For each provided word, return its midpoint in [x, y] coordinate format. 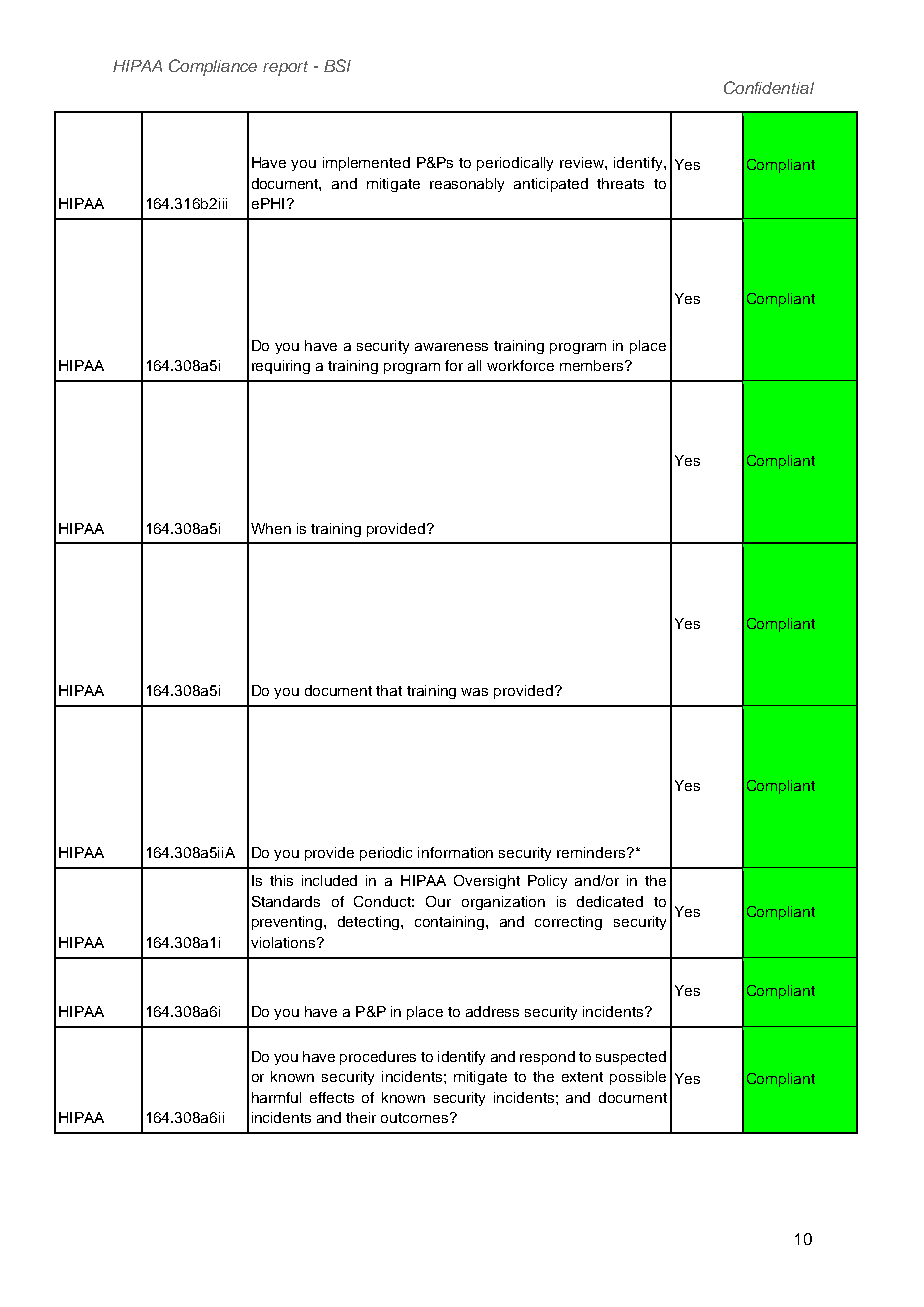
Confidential [769, 87]
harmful [276, 1097]
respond [547, 1058]
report [285, 68]
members [593, 365]
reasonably [467, 185]
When [271, 528]
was [474, 692]
